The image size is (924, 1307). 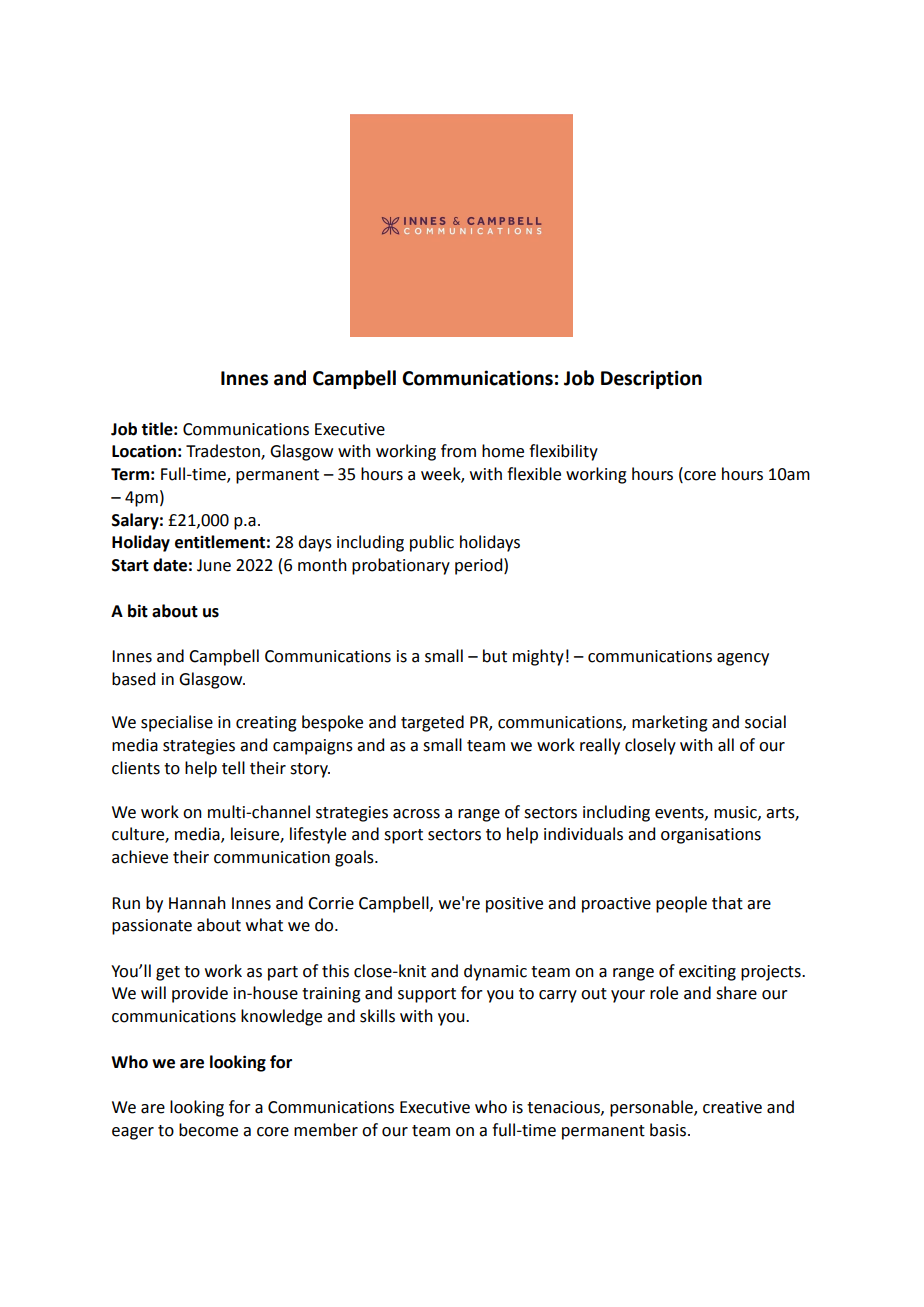 I want to click on become, so click(x=208, y=1130).
